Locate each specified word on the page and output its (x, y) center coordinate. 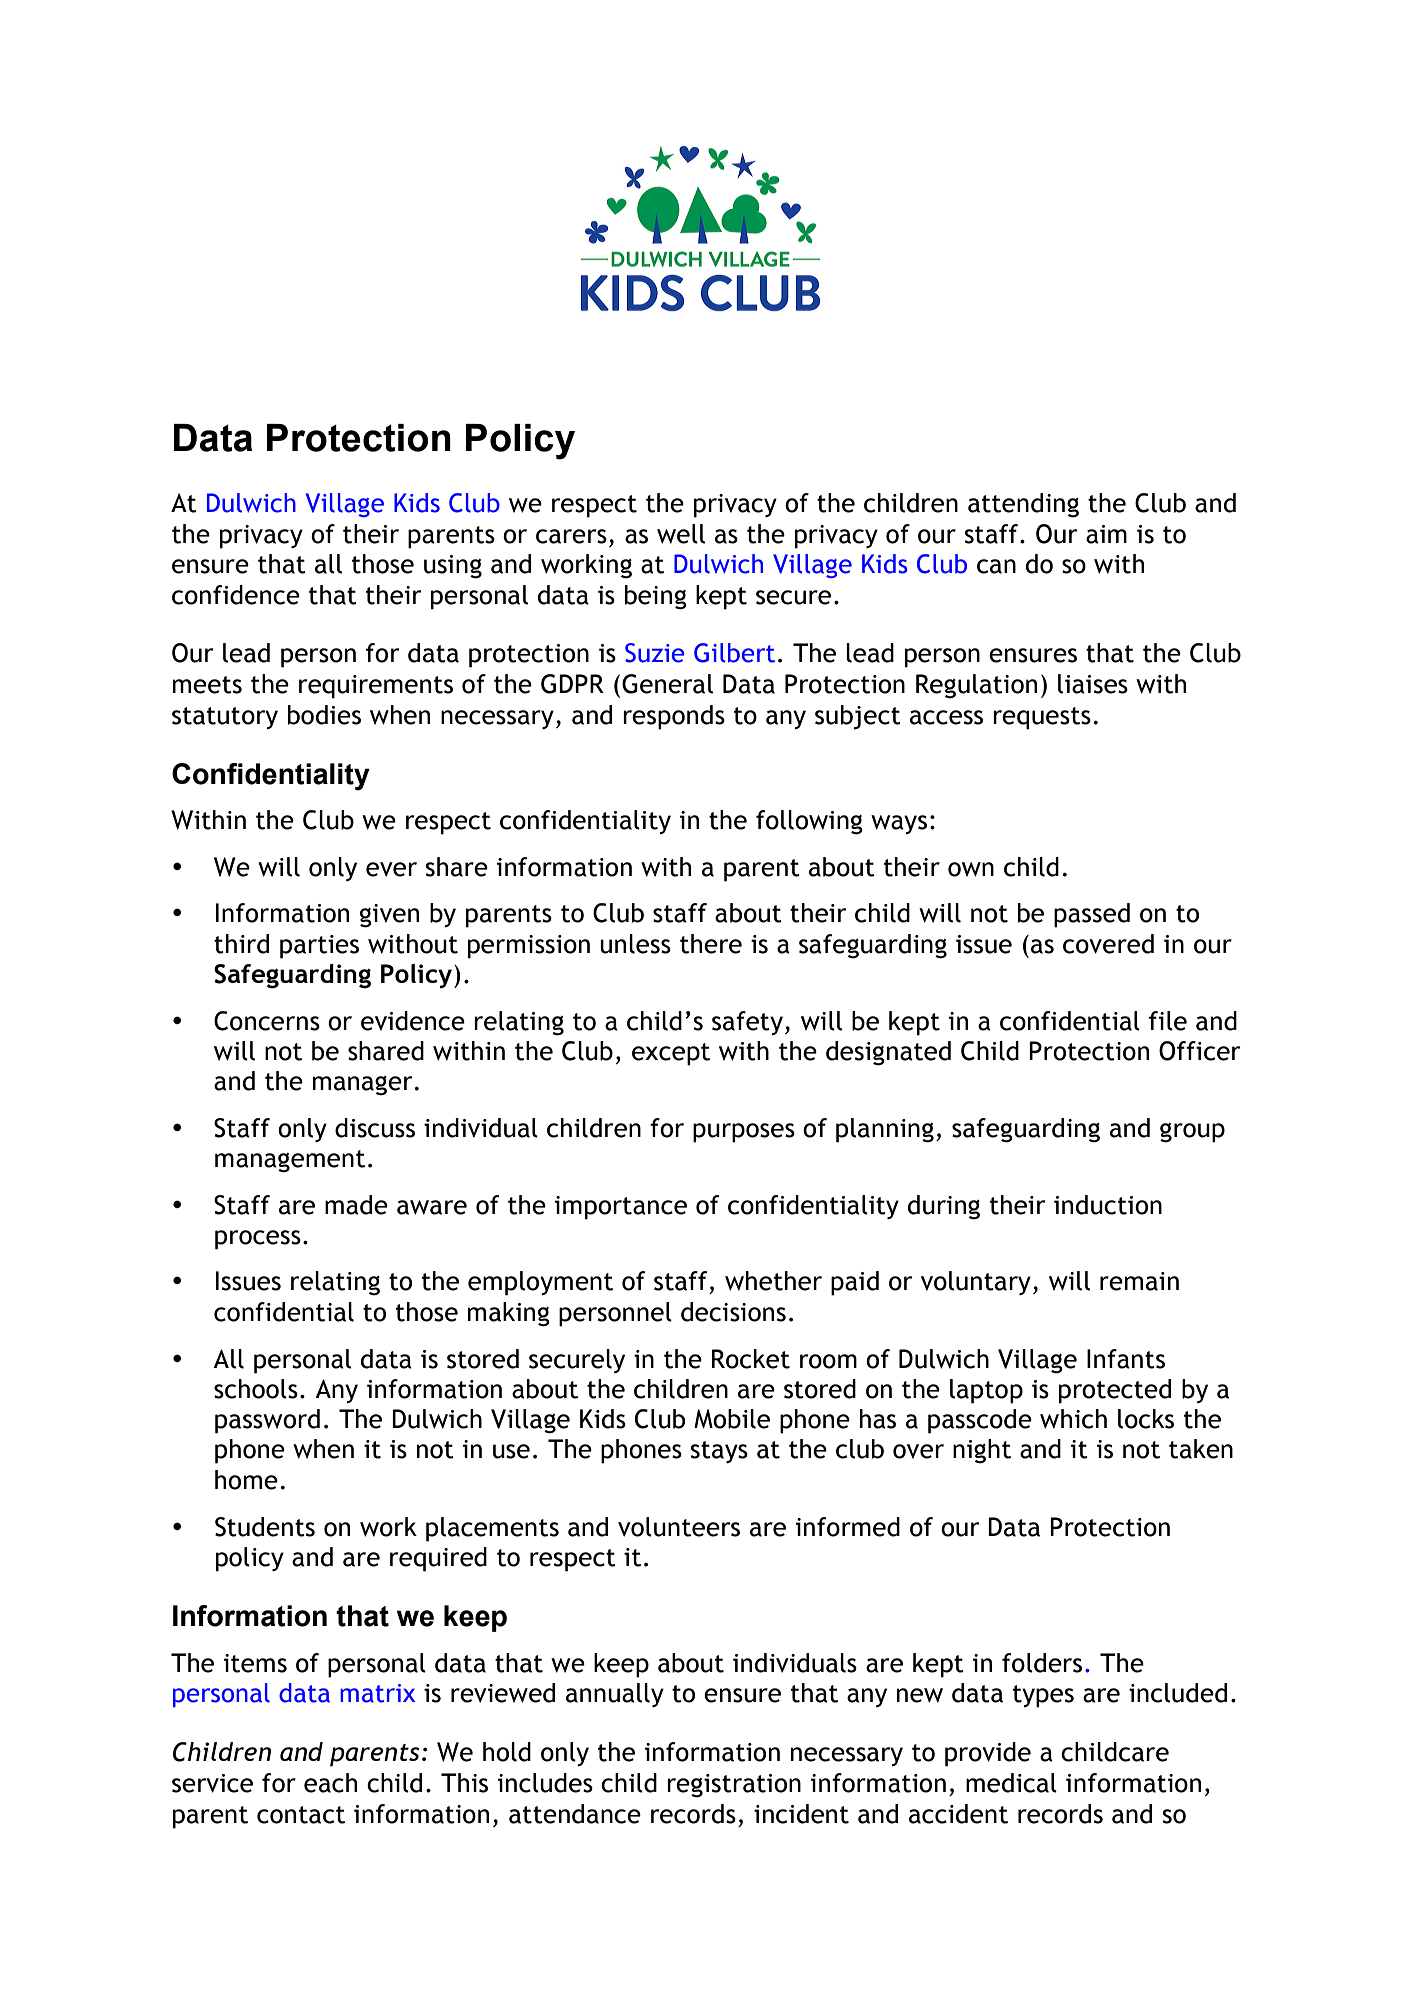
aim (1106, 534)
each (330, 1783)
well (681, 534)
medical (1011, 1783)
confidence (236, 595)
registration (734, 1786)
